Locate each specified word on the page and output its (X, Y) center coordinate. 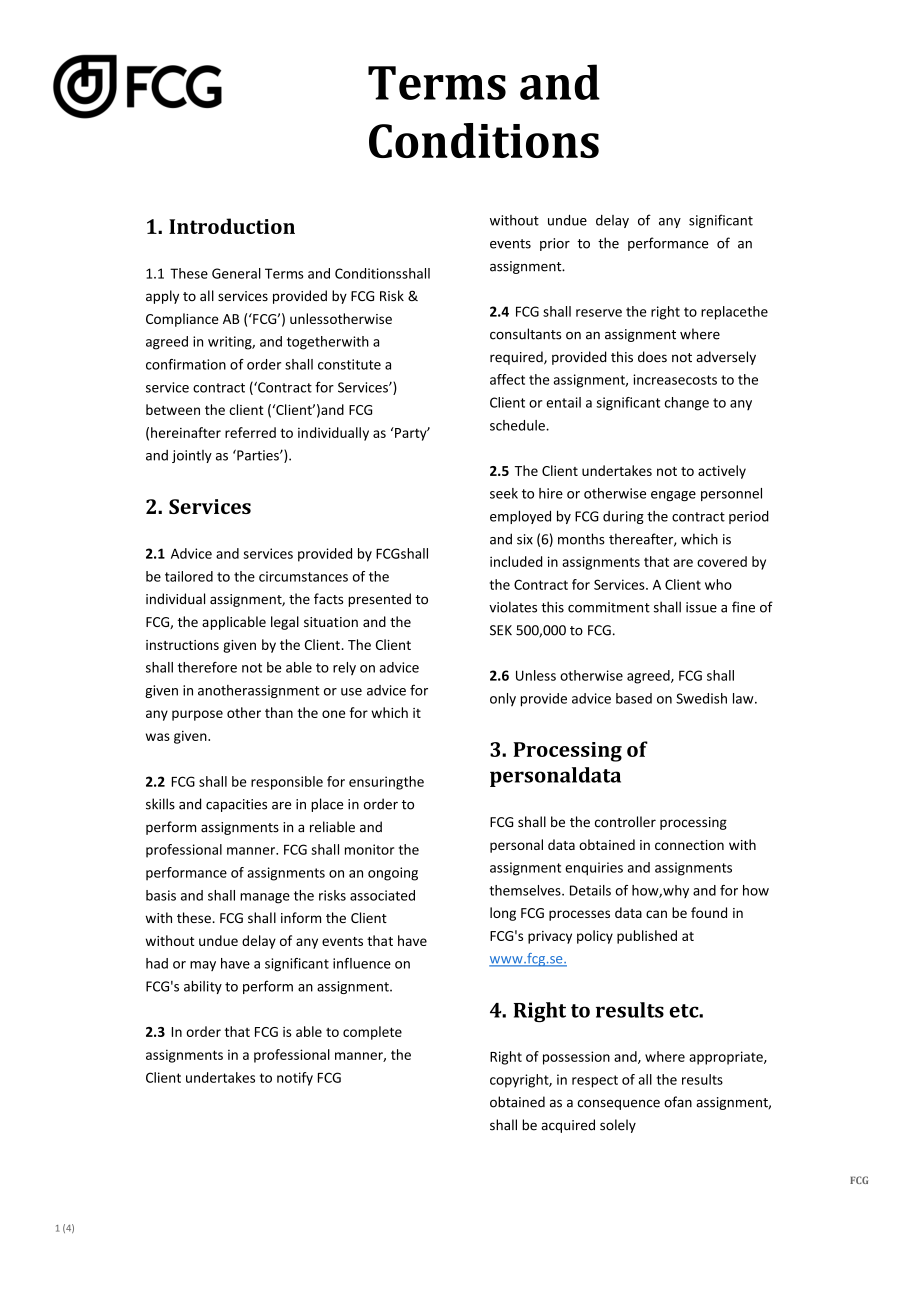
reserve (599, 313)
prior (555, 244)
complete (372, 1033)
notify (295, 1079)
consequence (618, 1104)
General (236, 273)
